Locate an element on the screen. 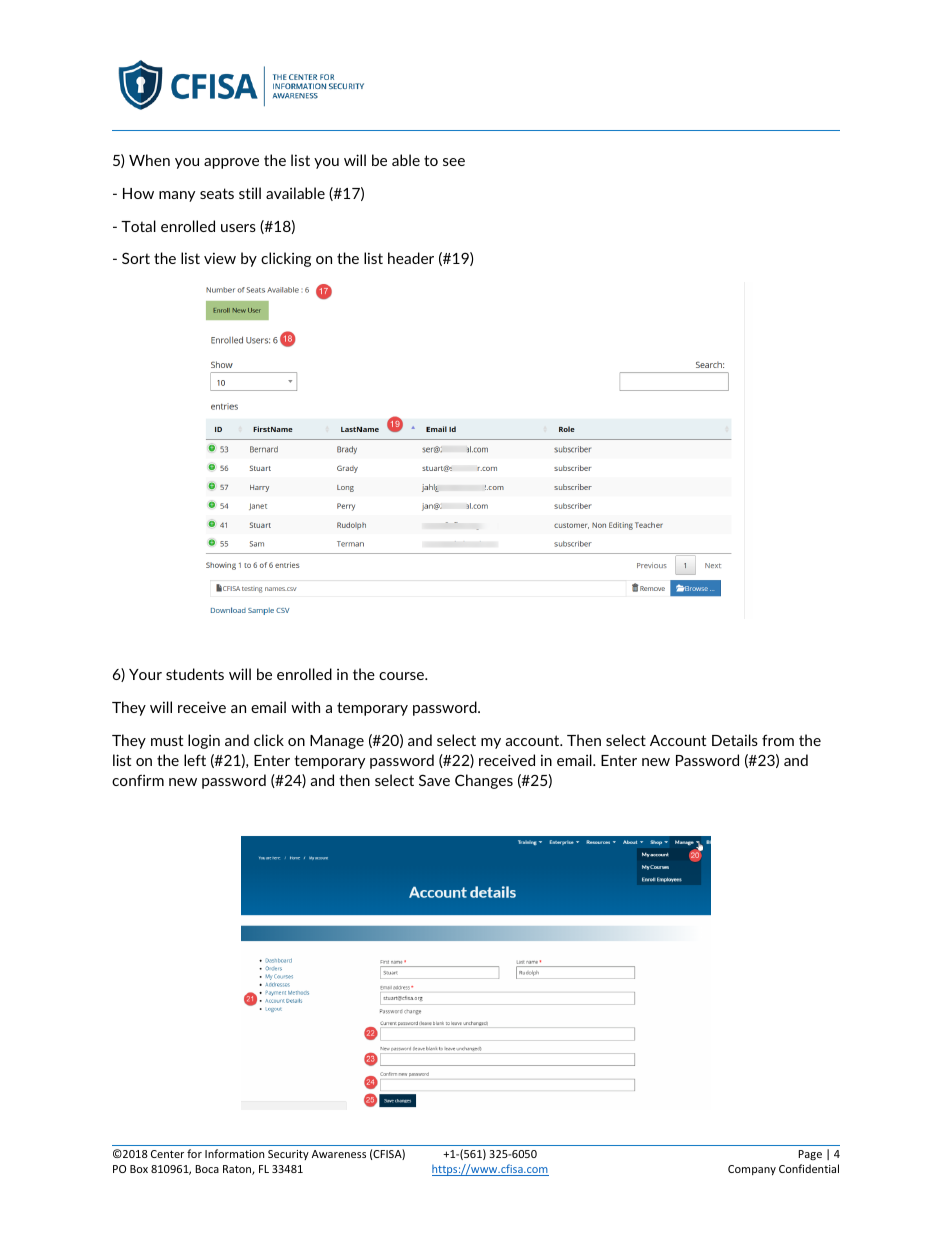 The height and width of the screenshot is (1233, 952). Details is located at coordinates (735, 740).
